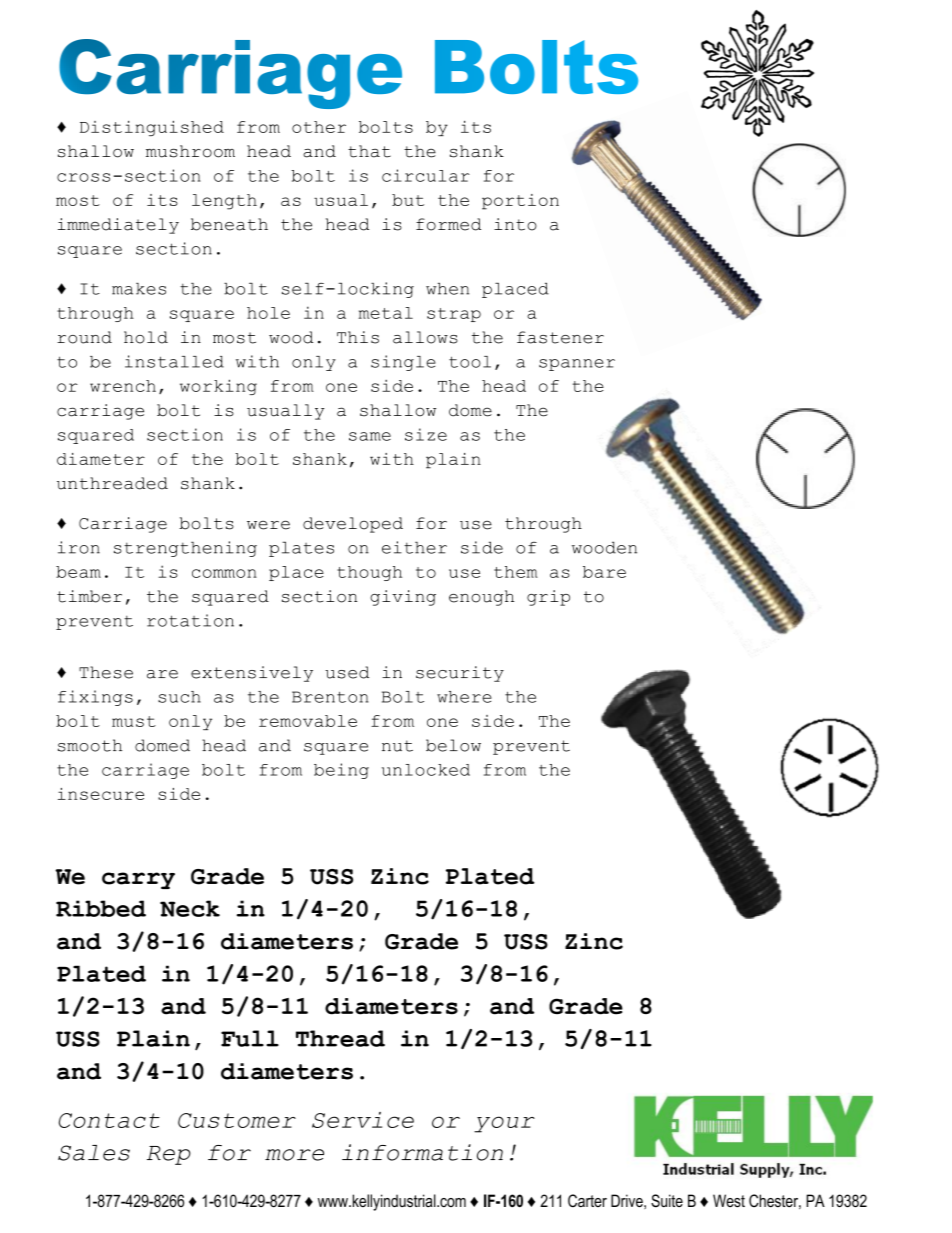 The image size is (952, 1233). I want to click on Rep, so click(169, 1155).
